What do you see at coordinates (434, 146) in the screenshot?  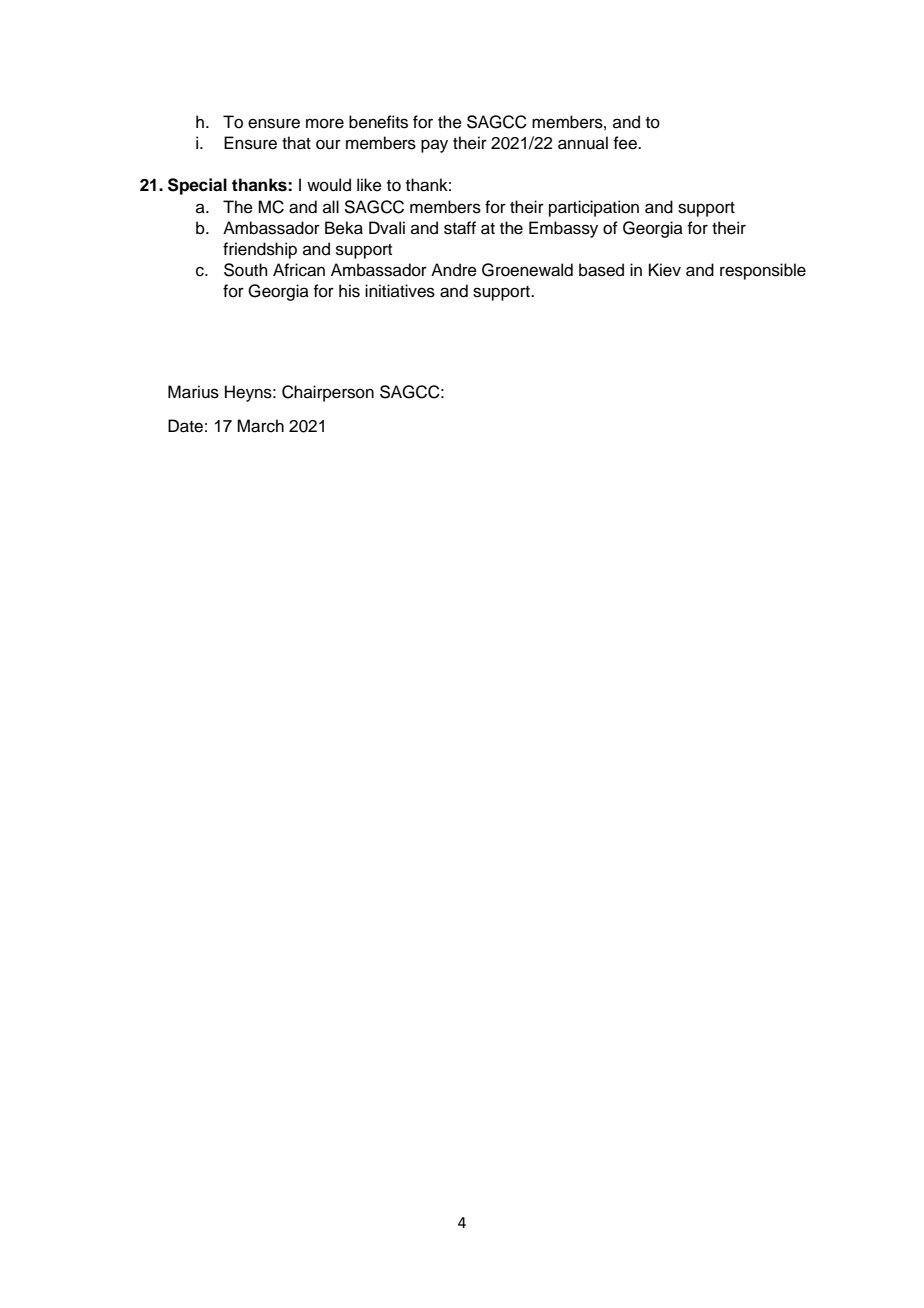 I see `pay` at bounding box center [434, 146].
